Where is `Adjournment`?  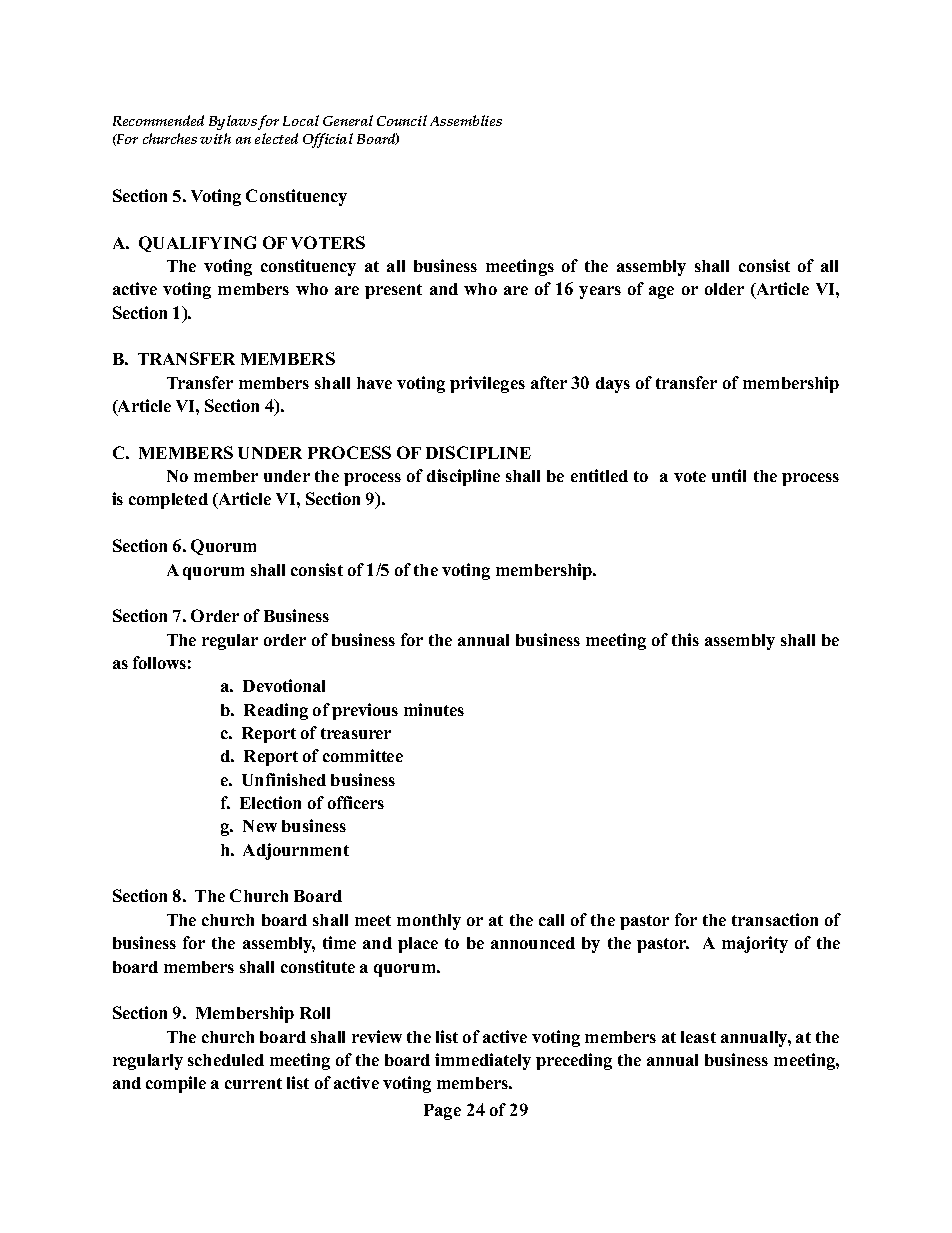 Adjournment is located at coordinates (296, 851).
